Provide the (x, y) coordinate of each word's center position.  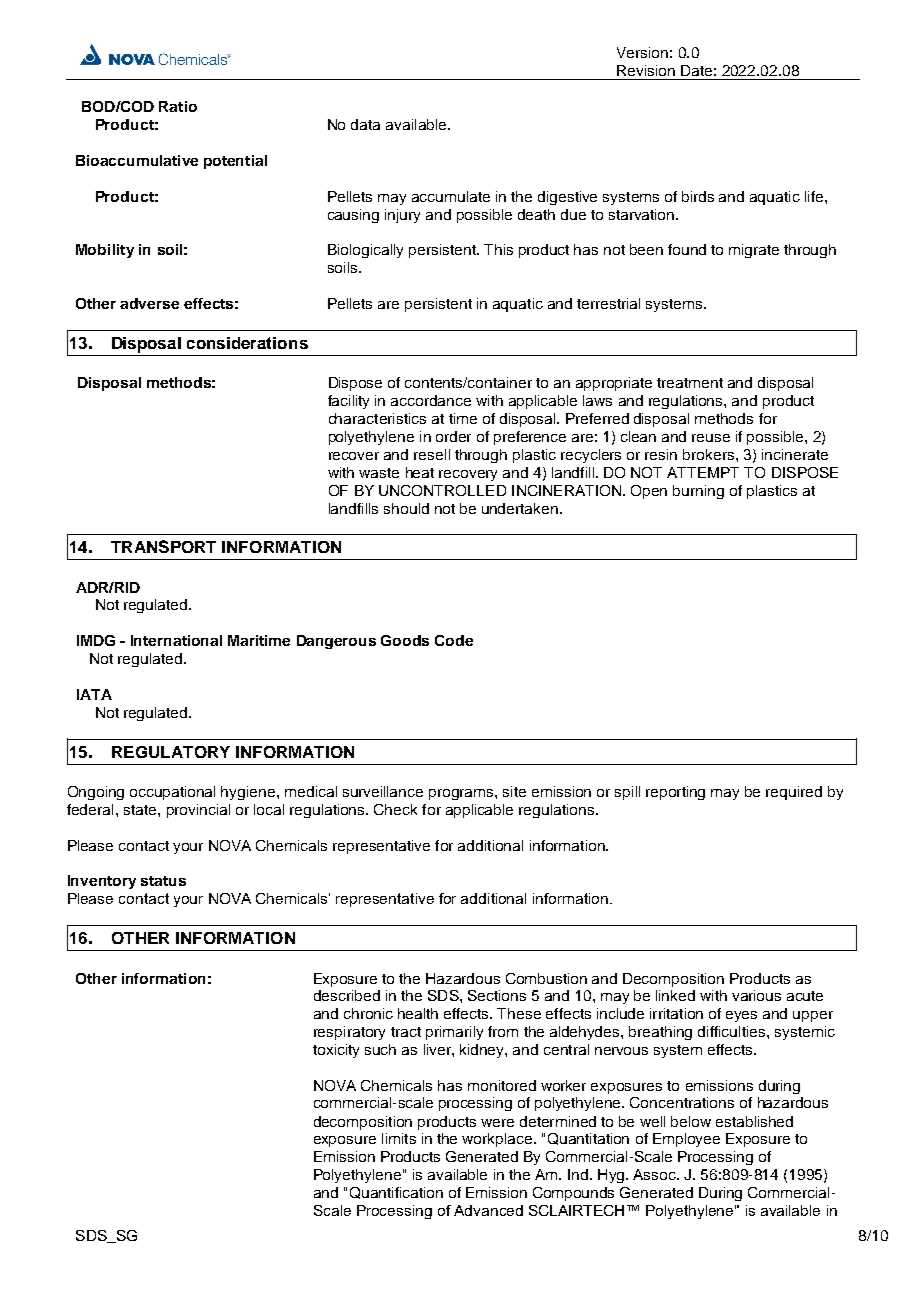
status (163, 881)
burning (698, 492)
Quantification (396, 1193)
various (756, 995)
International (176, 640)
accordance (431, 400)
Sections (497, 995)
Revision (646, 70)
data (365, 124)
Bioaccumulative (137, 160)
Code (454, 640)
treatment (690, 383)
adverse (149, 303)
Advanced (488, 1210)
